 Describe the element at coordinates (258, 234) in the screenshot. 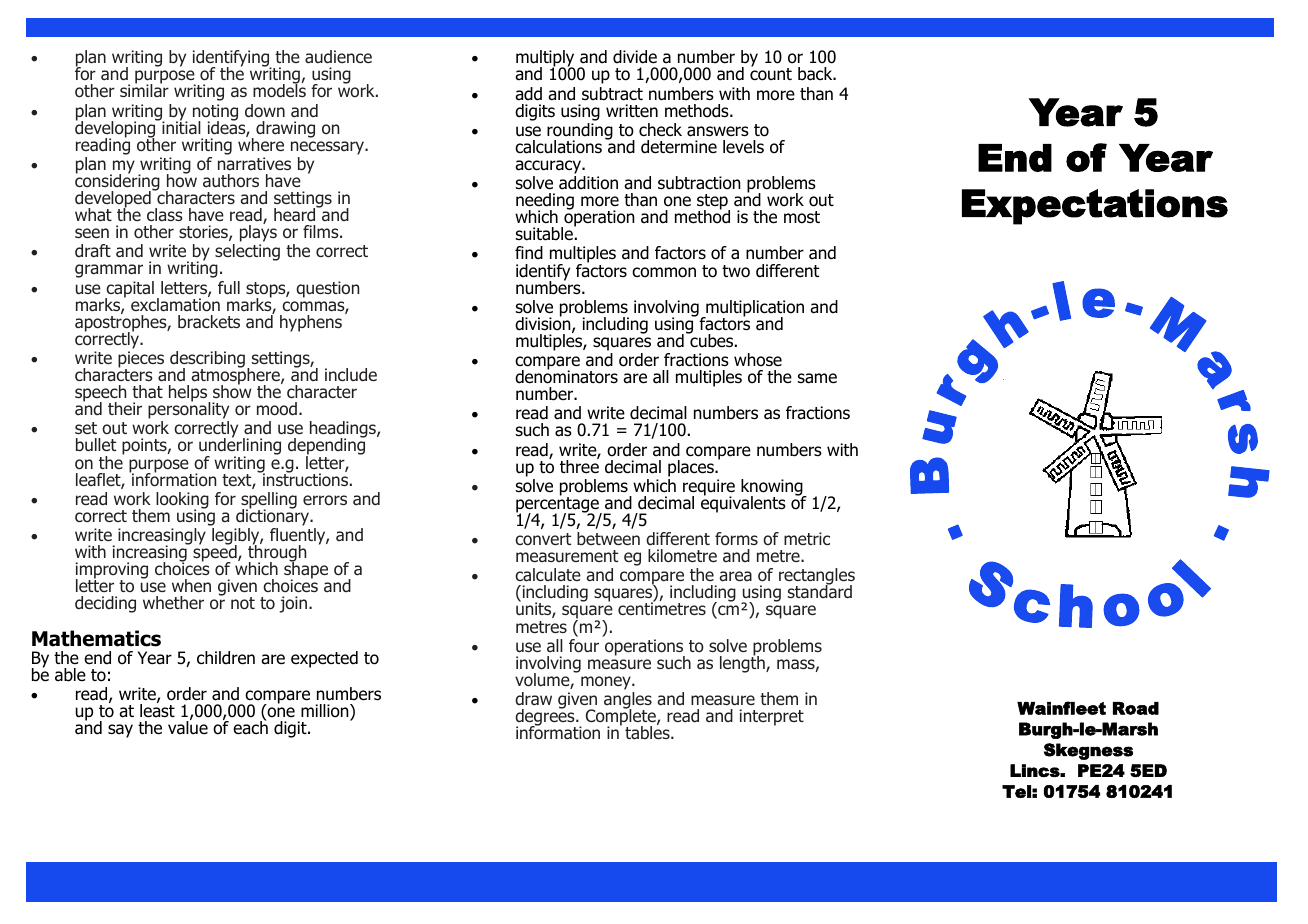

I see `plays` at that location.
